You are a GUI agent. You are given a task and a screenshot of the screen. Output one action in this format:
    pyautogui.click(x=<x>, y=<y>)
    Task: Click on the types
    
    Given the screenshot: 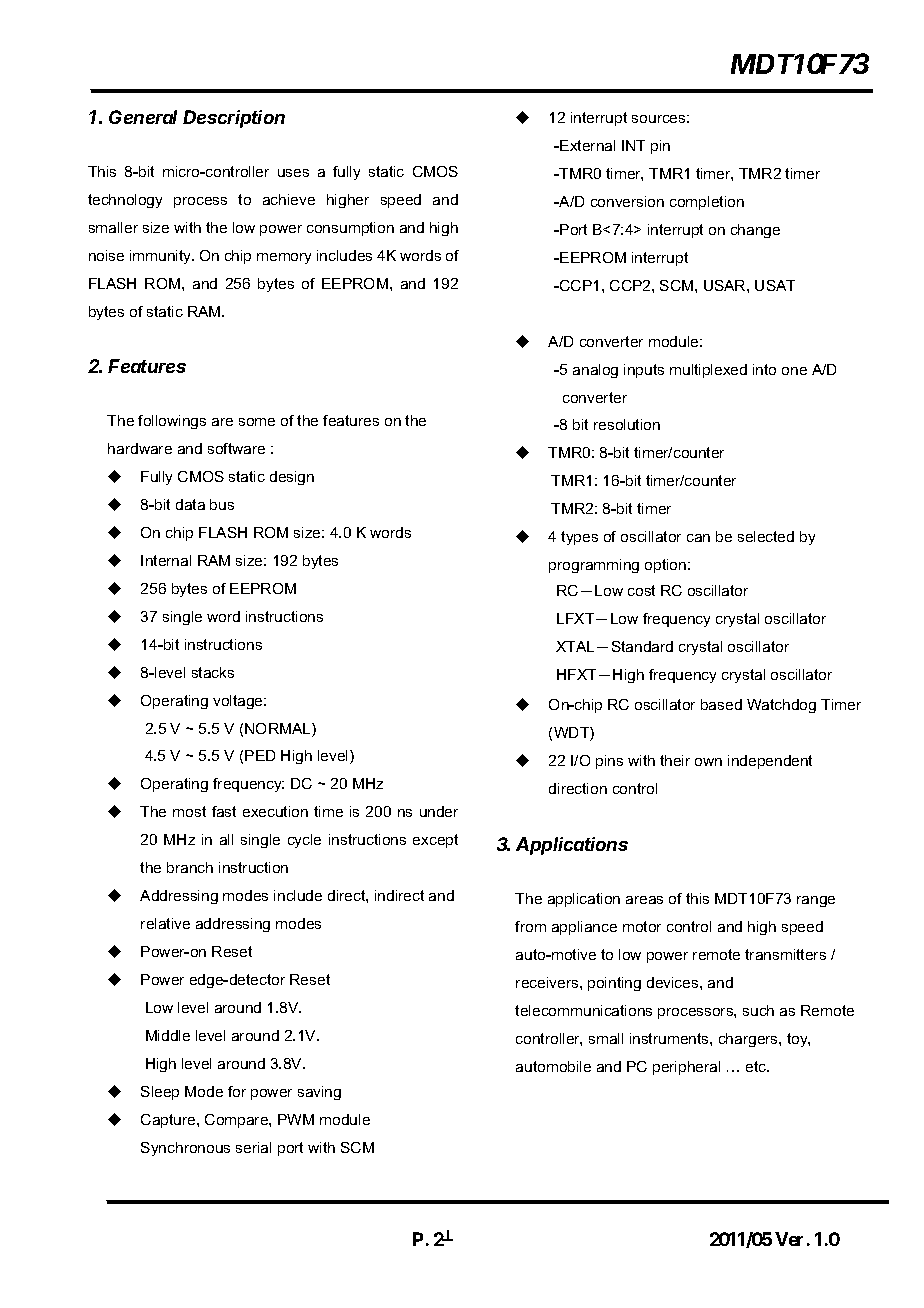 What is the action you would take?
    pyautogui.click(x=579, y=538)
